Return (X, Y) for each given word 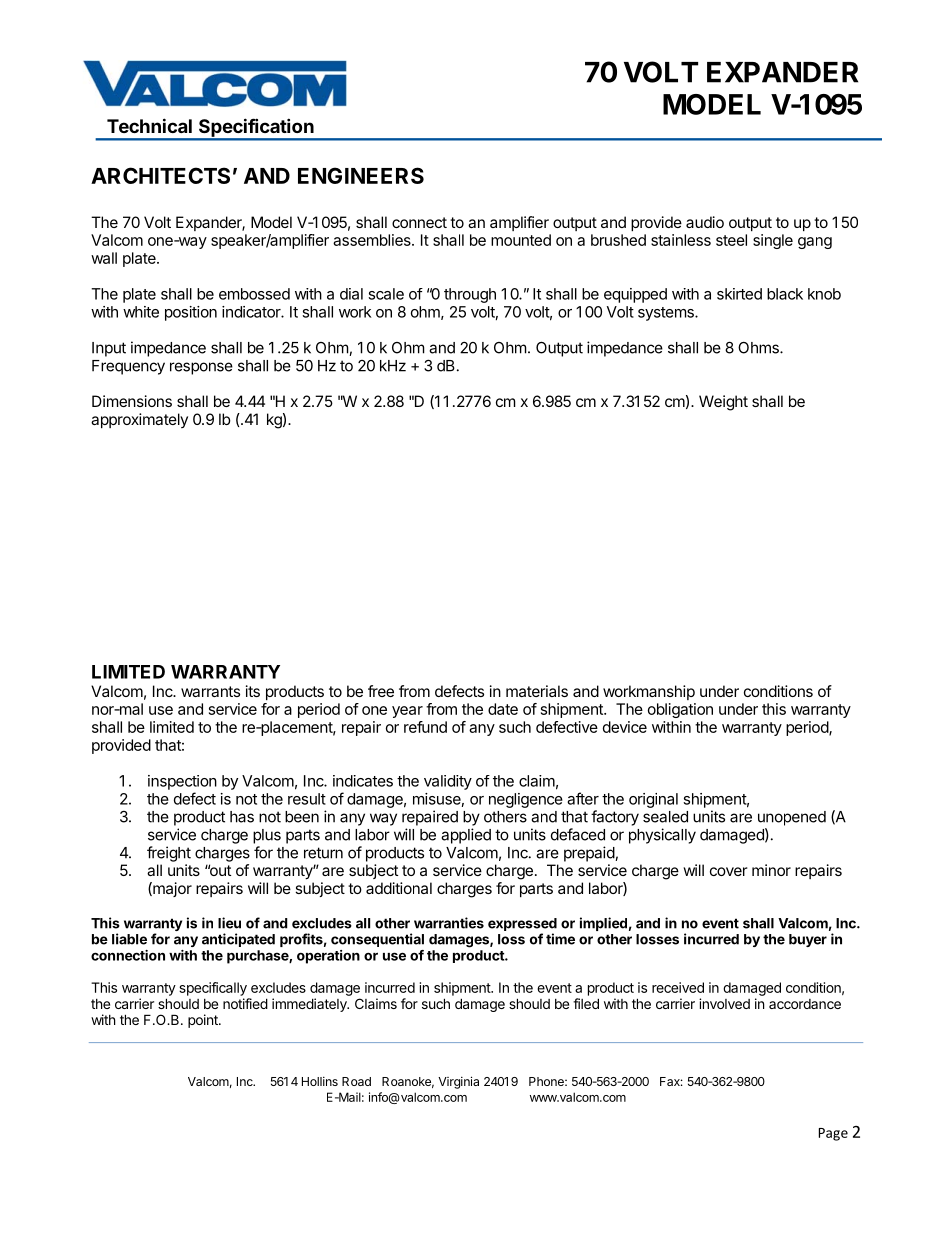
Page (833, 1134)
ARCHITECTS (160, 175)
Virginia (458, 1082)
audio (705, 222)
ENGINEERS (361, 175)
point (204, 1021)
